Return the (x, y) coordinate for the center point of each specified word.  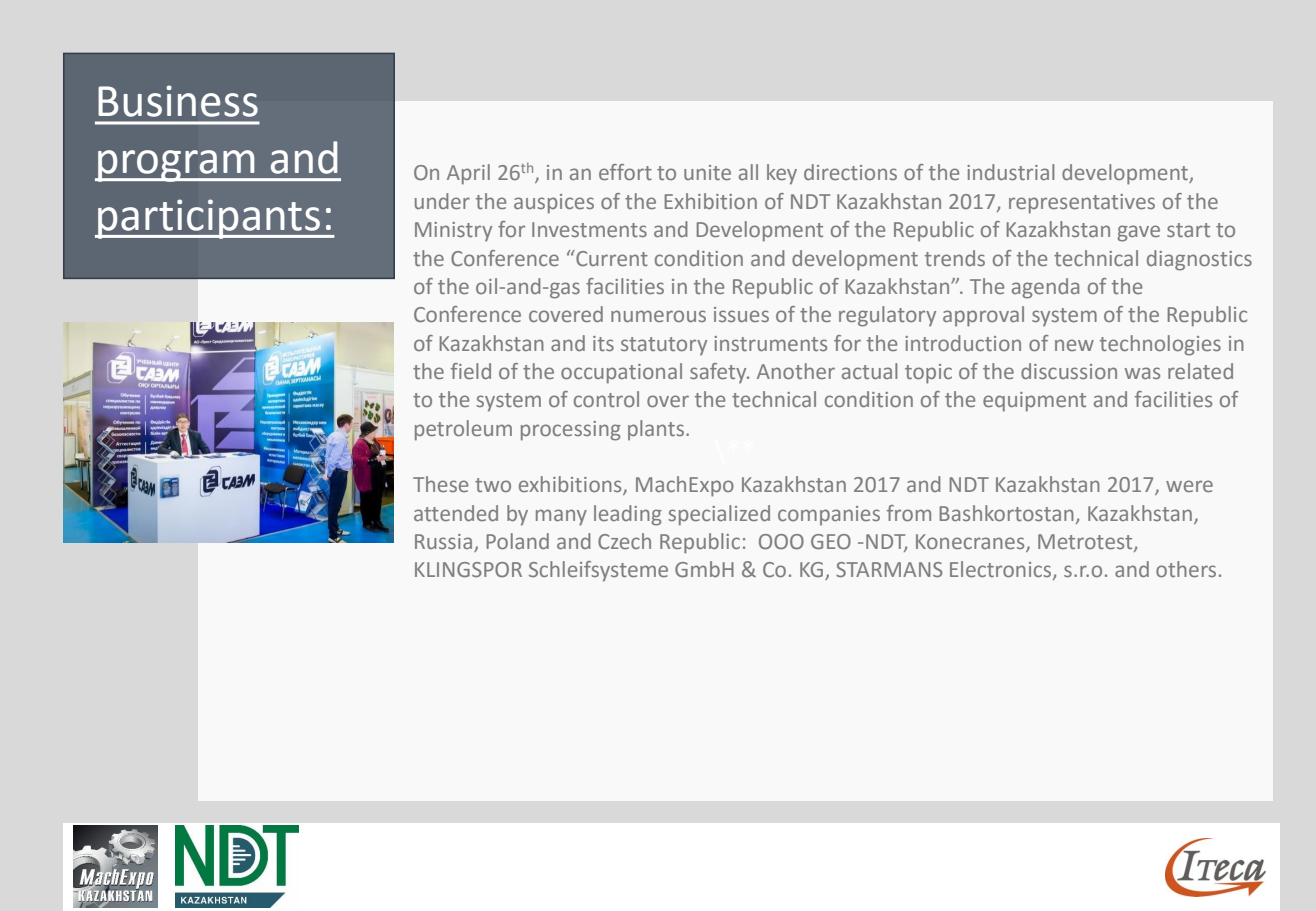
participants (209, 219)
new (1074, 345)
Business (178, 101)
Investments (589, 229)
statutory (664, 346)
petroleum (463, 430)
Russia (443, 541)
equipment (1034, 402)
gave (1138, 233)
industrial (1010, 172)
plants (657, 430)
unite (707, 172)
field (471, 371)
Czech (624, 541)
